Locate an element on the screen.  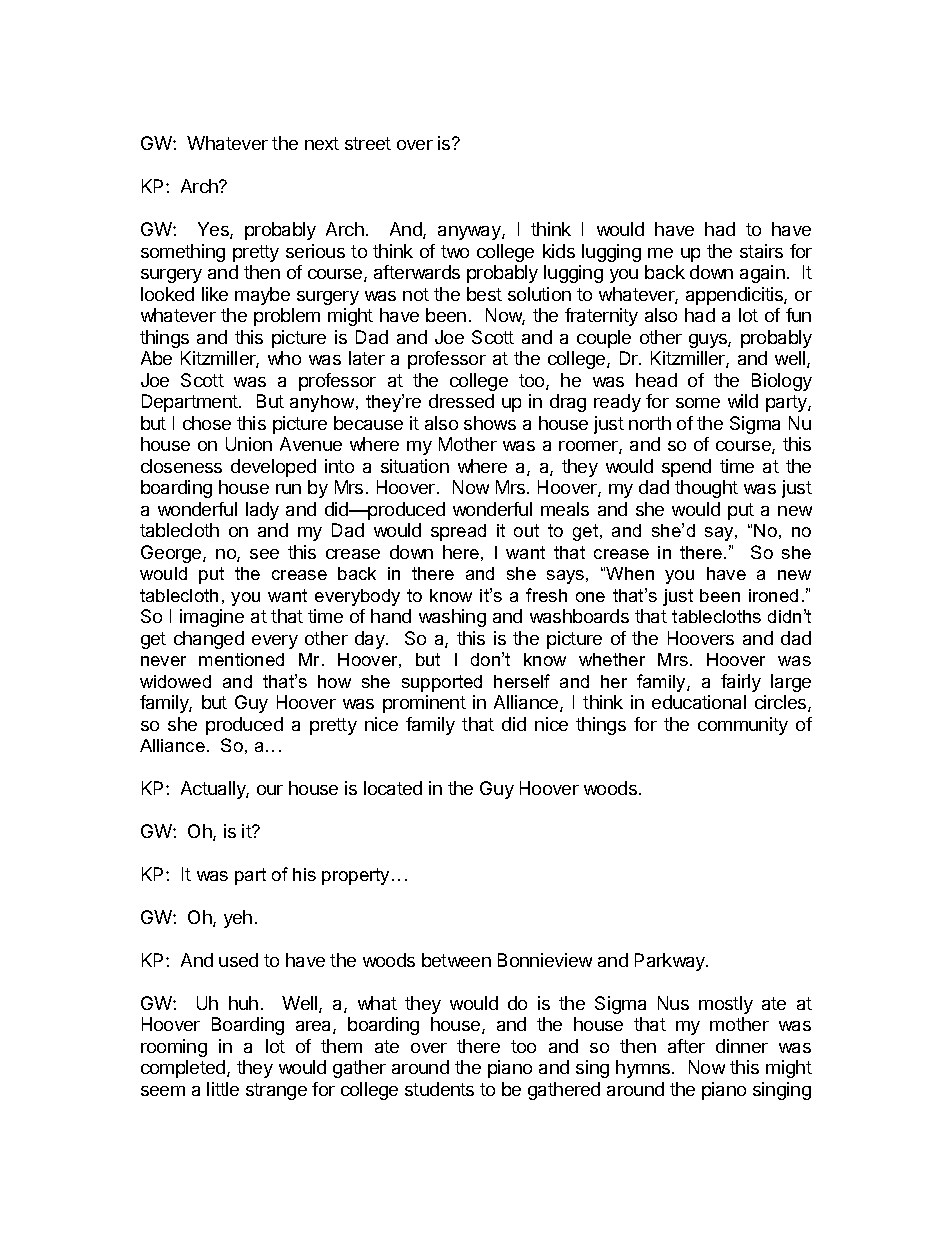
little is located at coordinates (223, 1089).
